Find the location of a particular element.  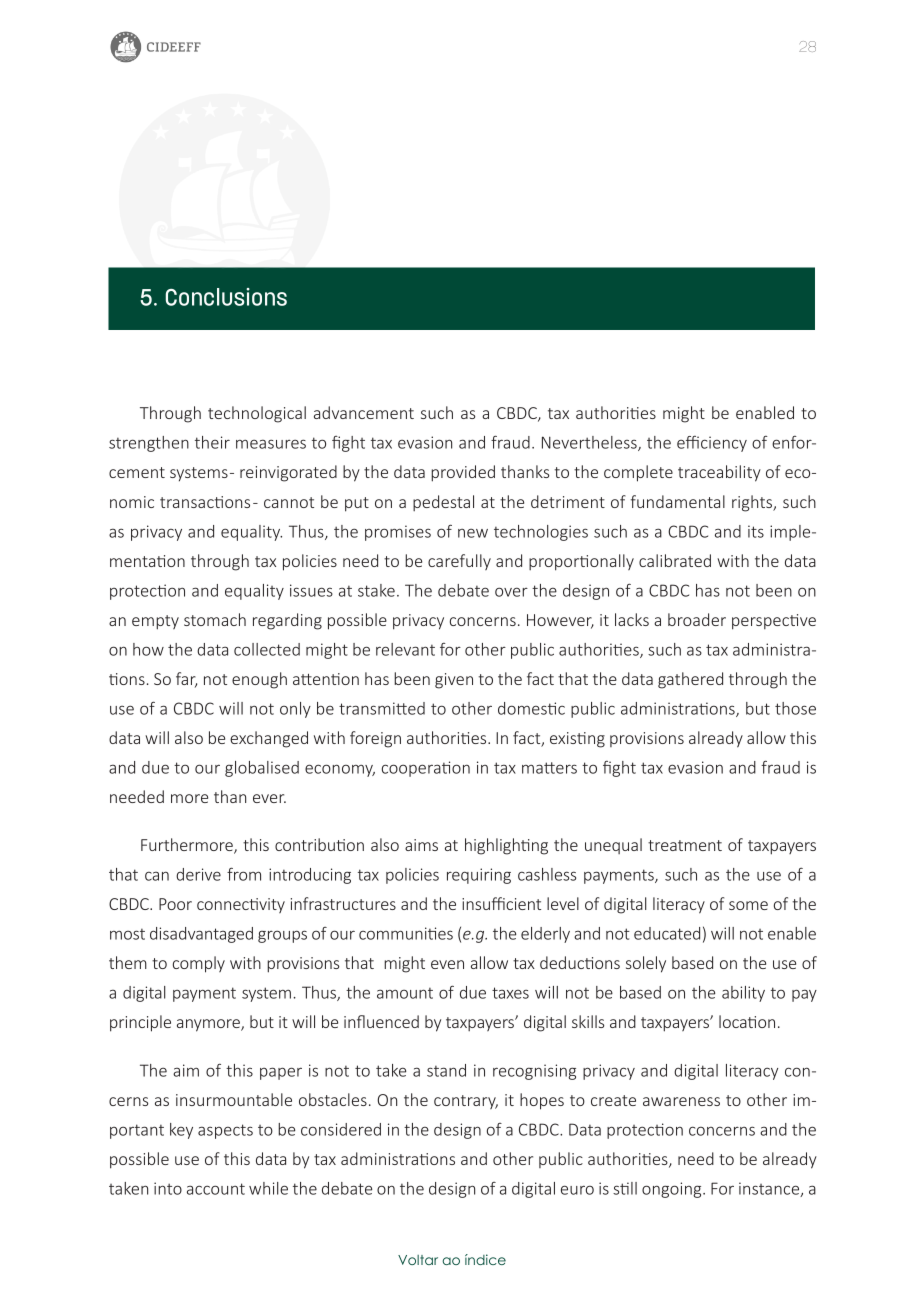

ongoing is located at coordinates (673, 1190).
